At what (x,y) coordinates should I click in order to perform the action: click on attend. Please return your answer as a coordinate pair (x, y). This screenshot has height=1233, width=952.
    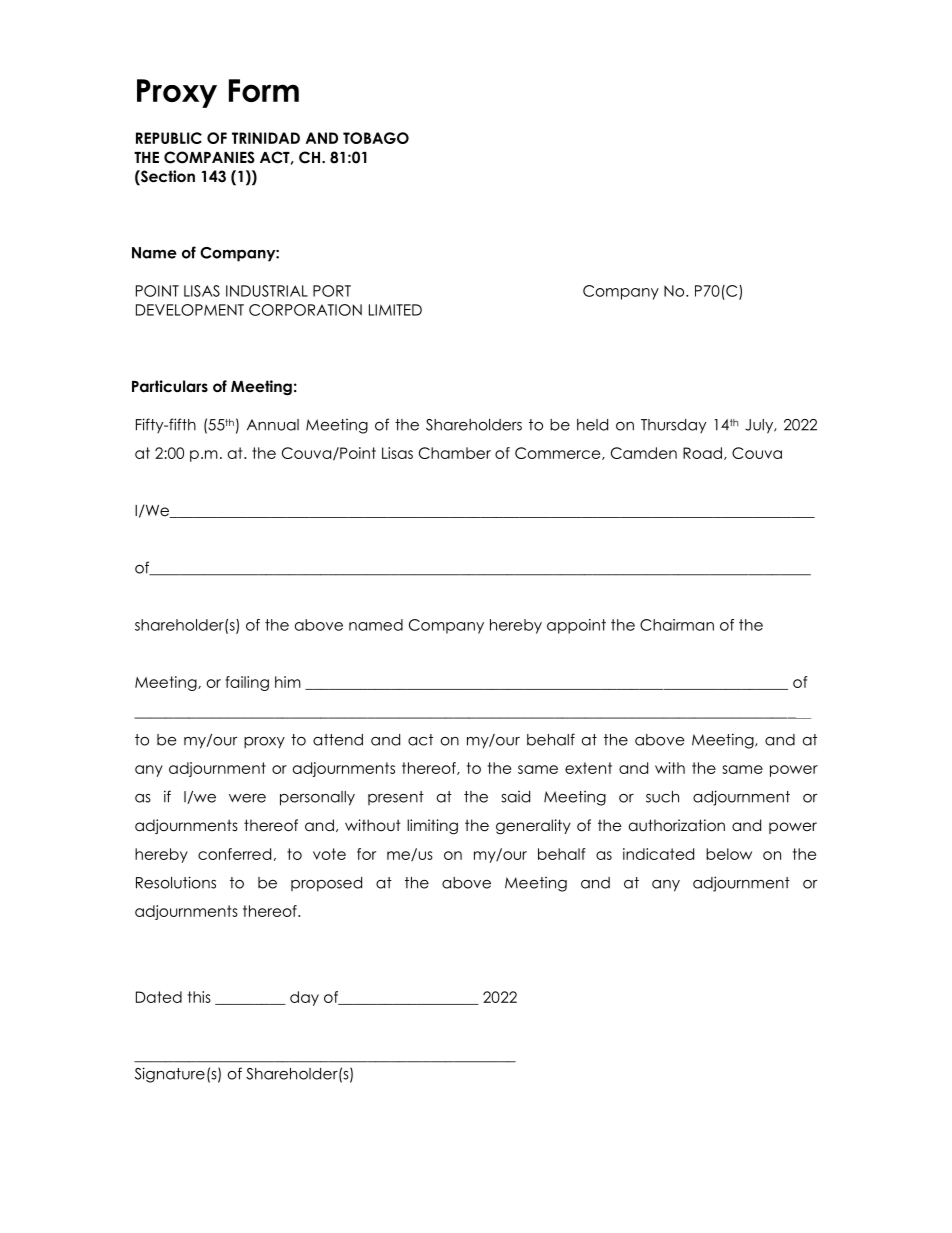
    Looking at the image, I should click on (338, 740).
